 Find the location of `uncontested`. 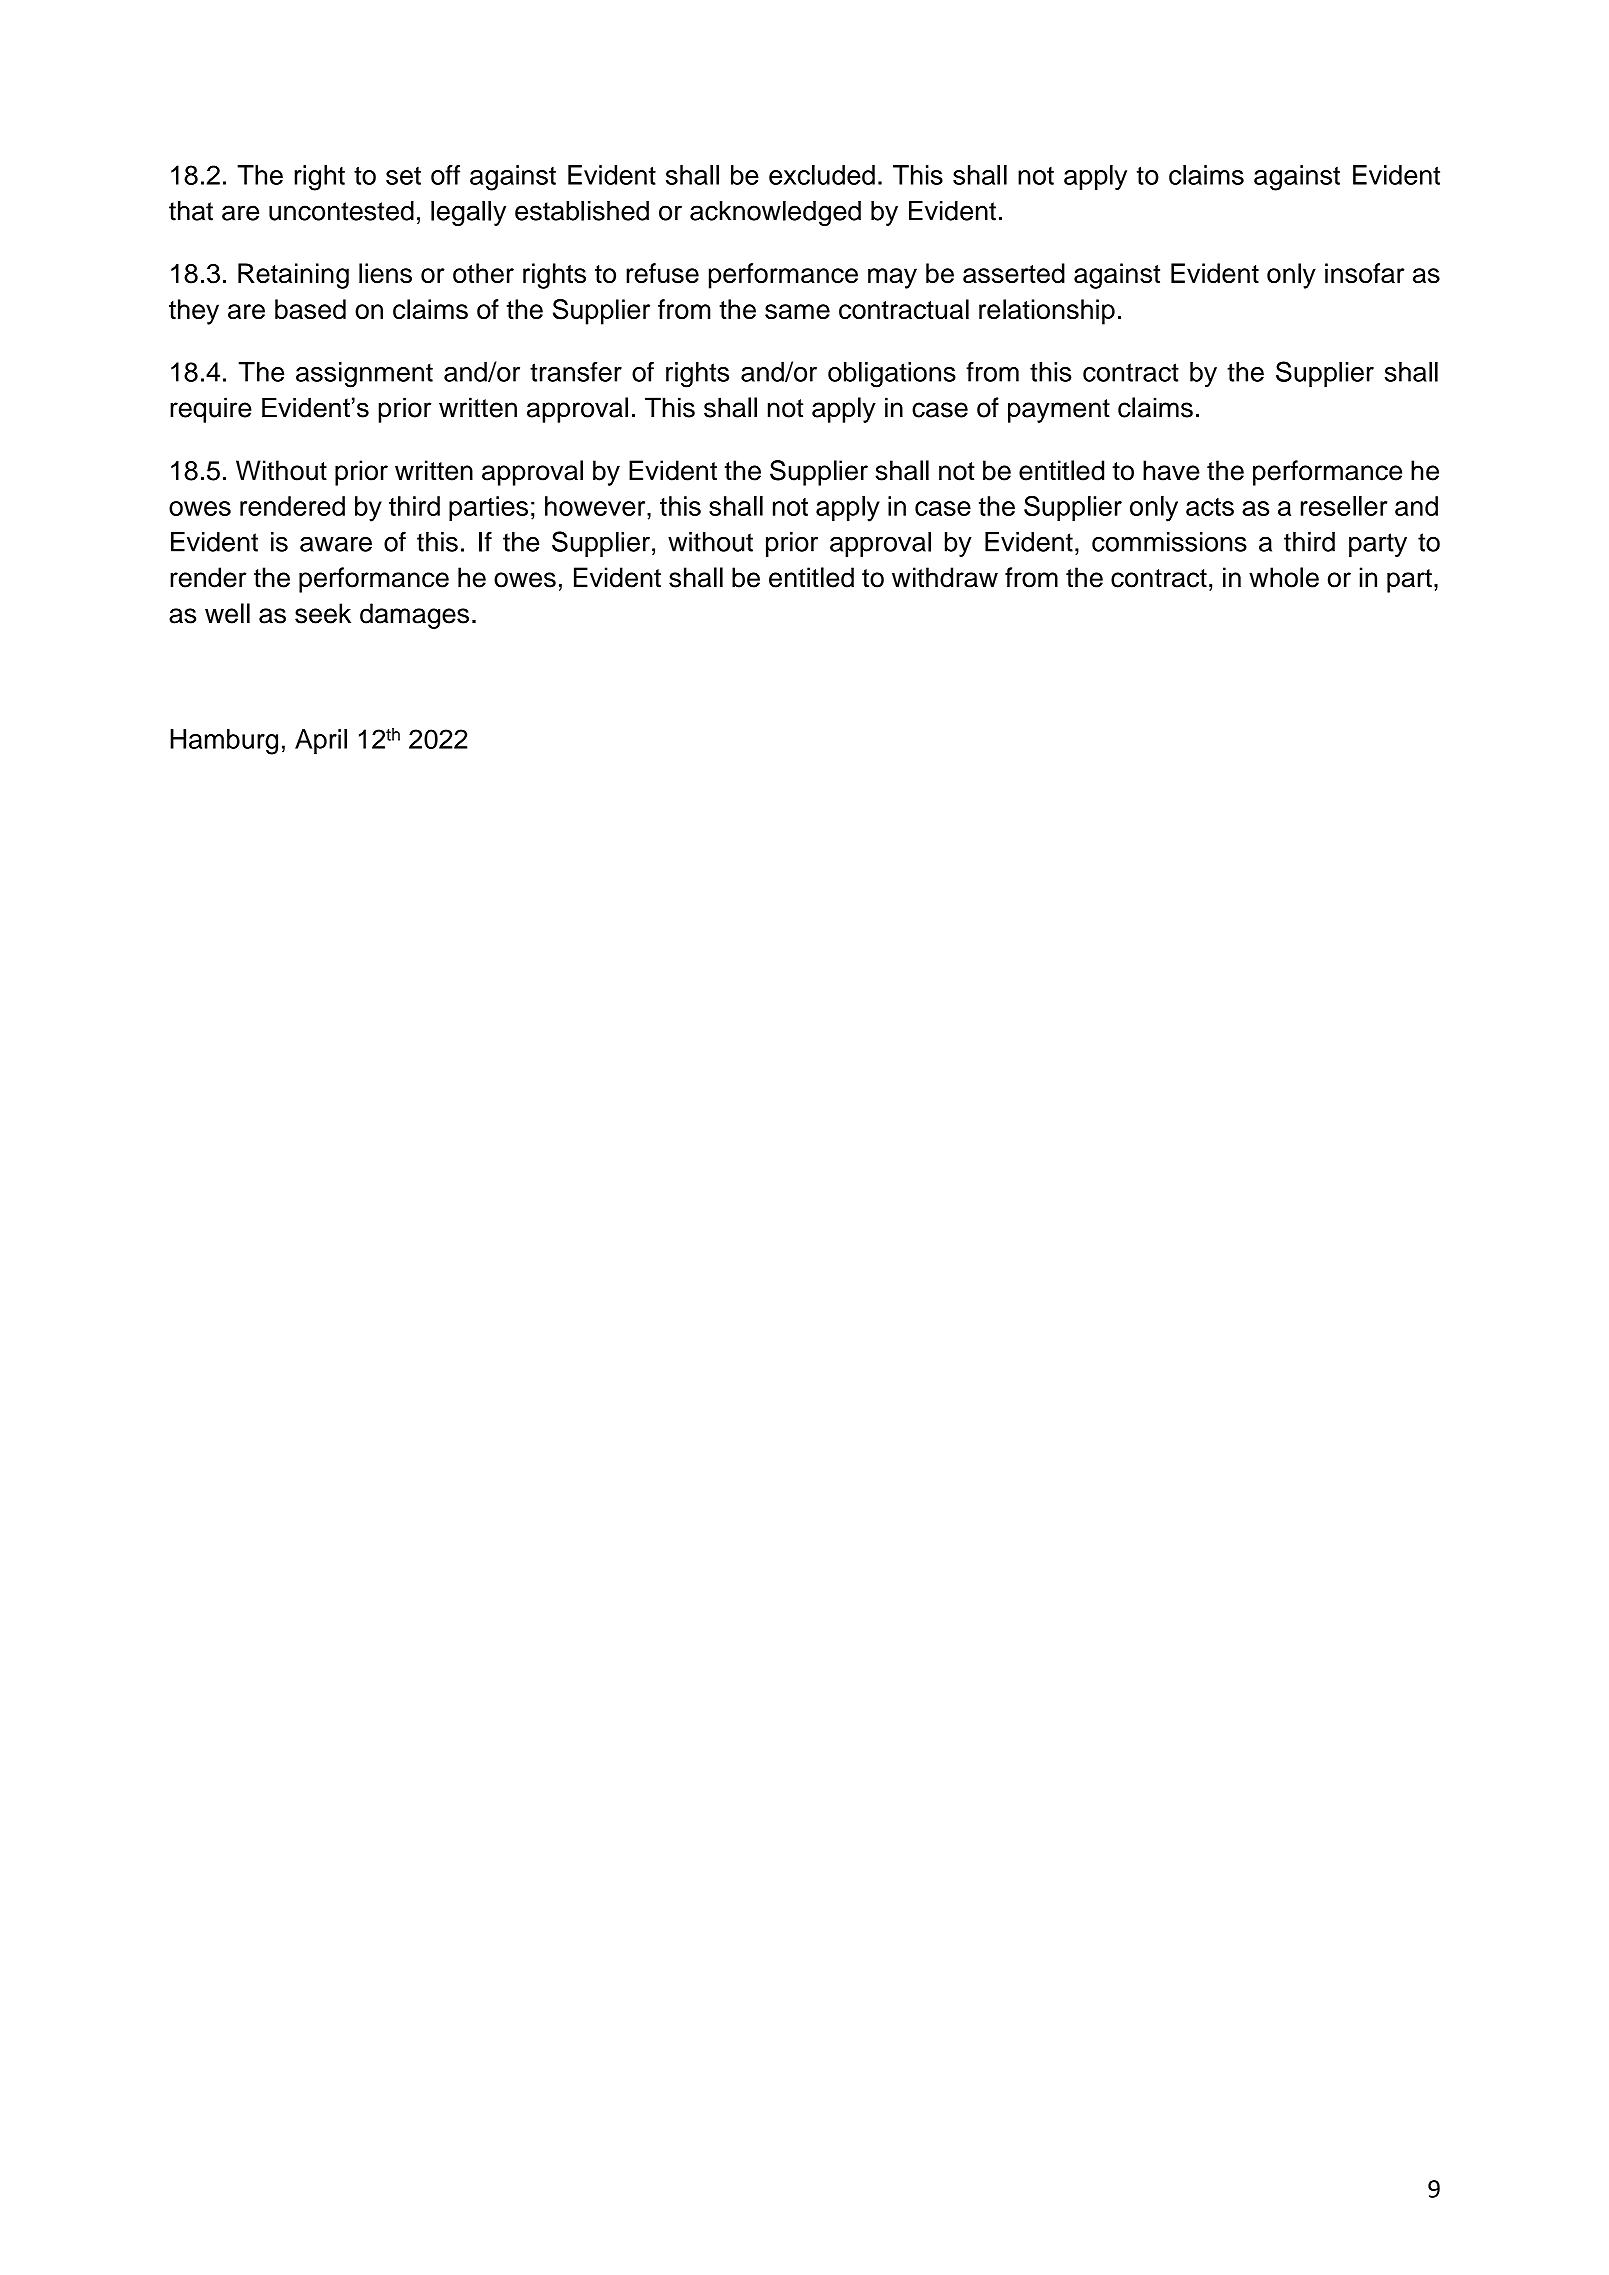

uncontested is located at coordinates (341, 211).
